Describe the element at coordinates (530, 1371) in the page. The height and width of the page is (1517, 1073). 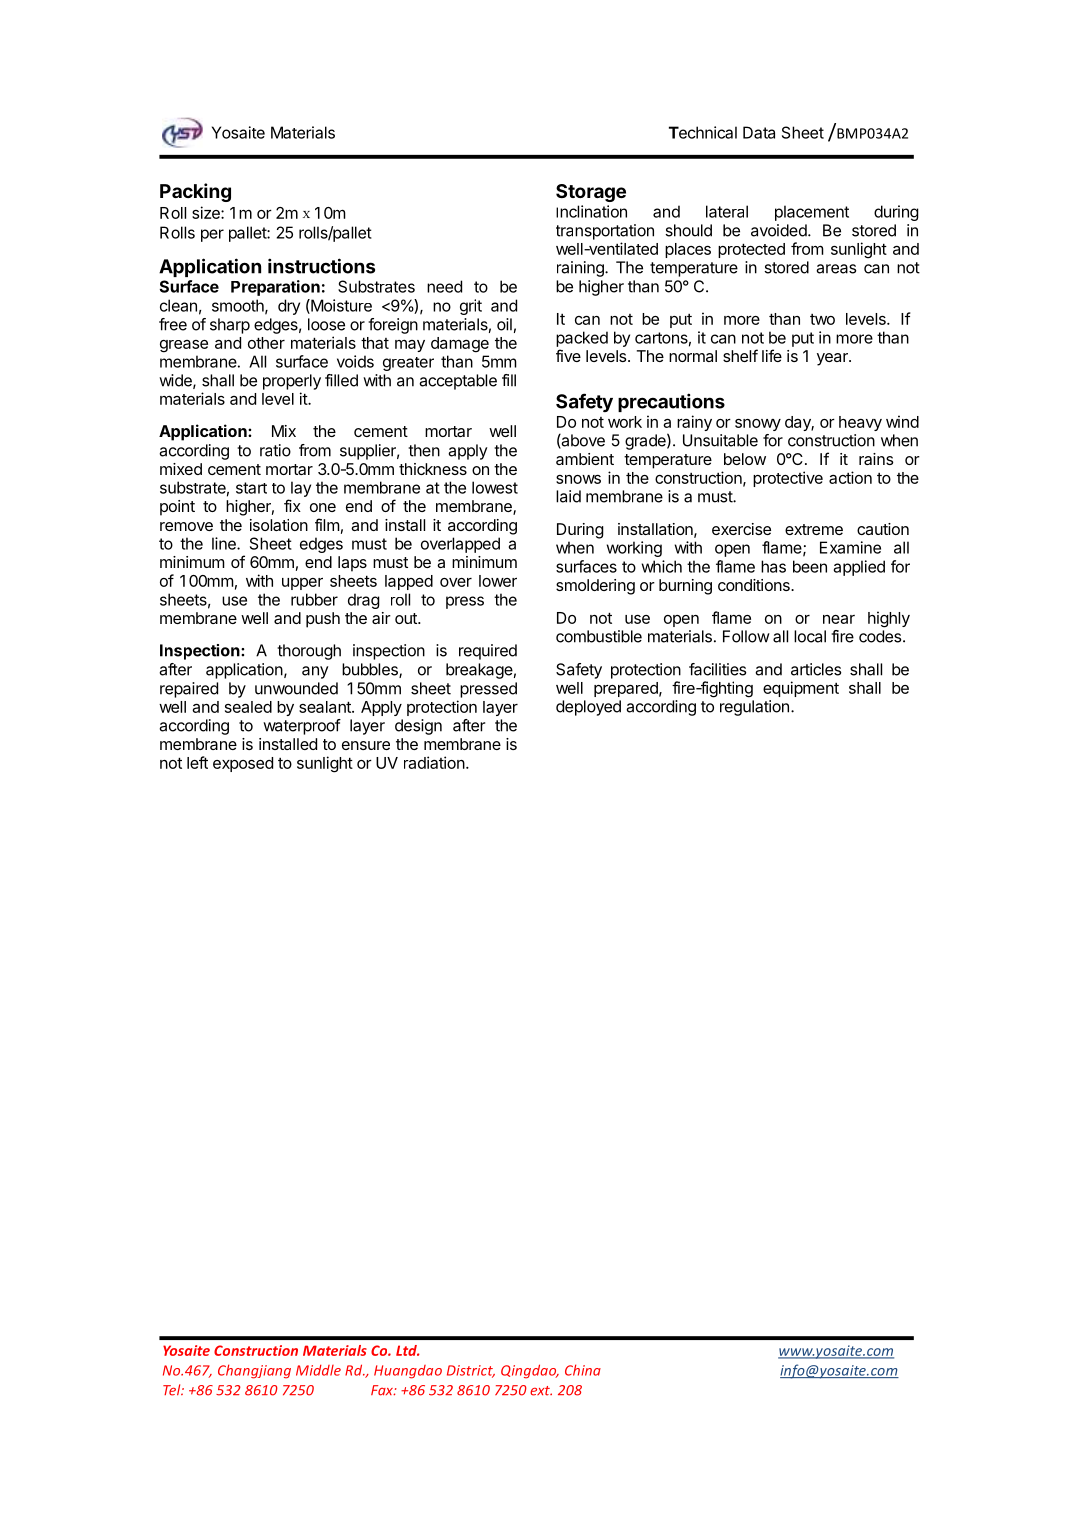
I see `Qingdao` at that location.
